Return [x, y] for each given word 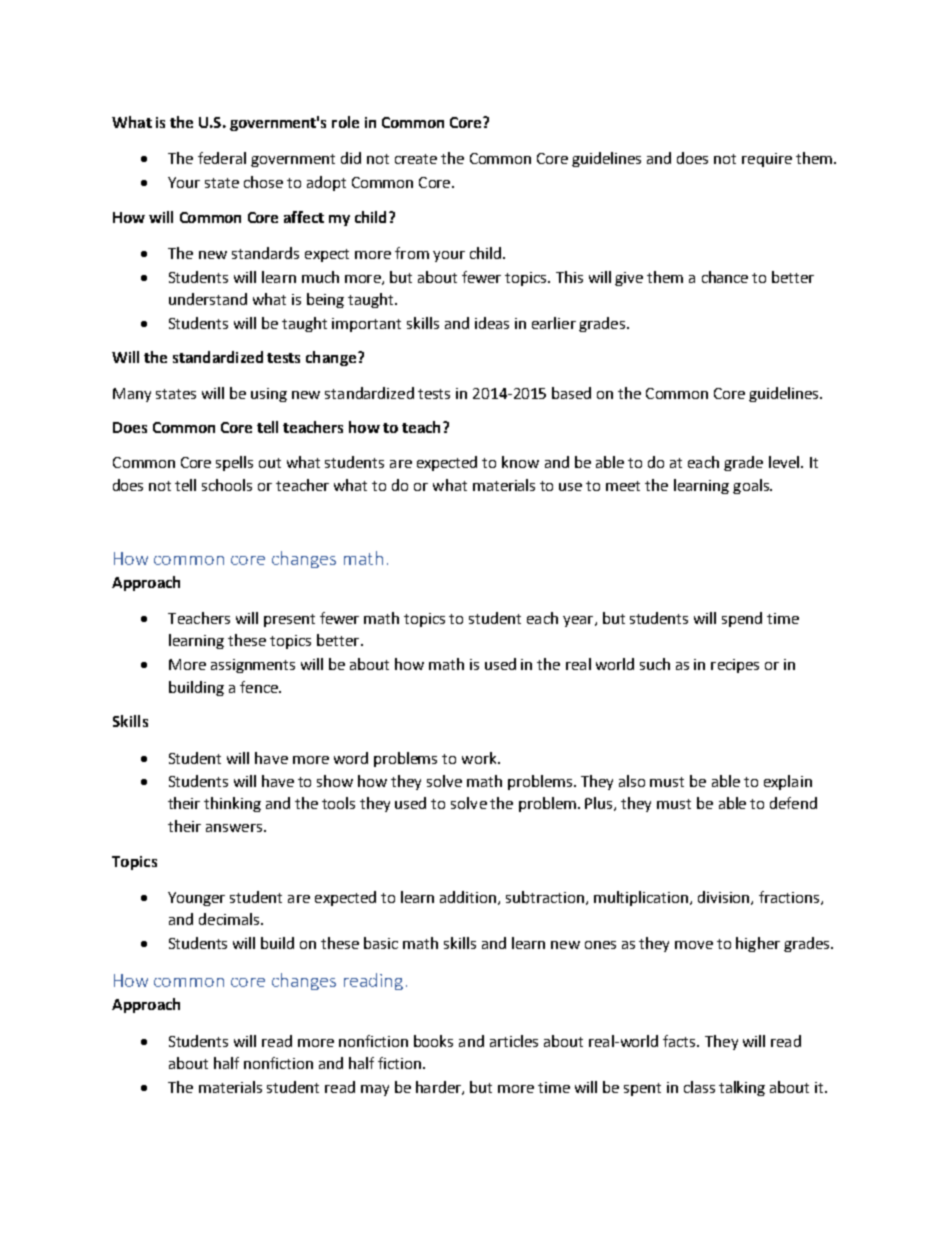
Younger [196, 899]
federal [222, 158]
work [480, 758]
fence [260, 687]
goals [752, 486]
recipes [735, 666]
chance [725, 277]
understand [208, 299]
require [767, 160]
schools [227, 485]
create [416, 159]
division [725, 898]
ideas [492, 323]
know [520, 462]
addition [469, 898]
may [375, 1090]
